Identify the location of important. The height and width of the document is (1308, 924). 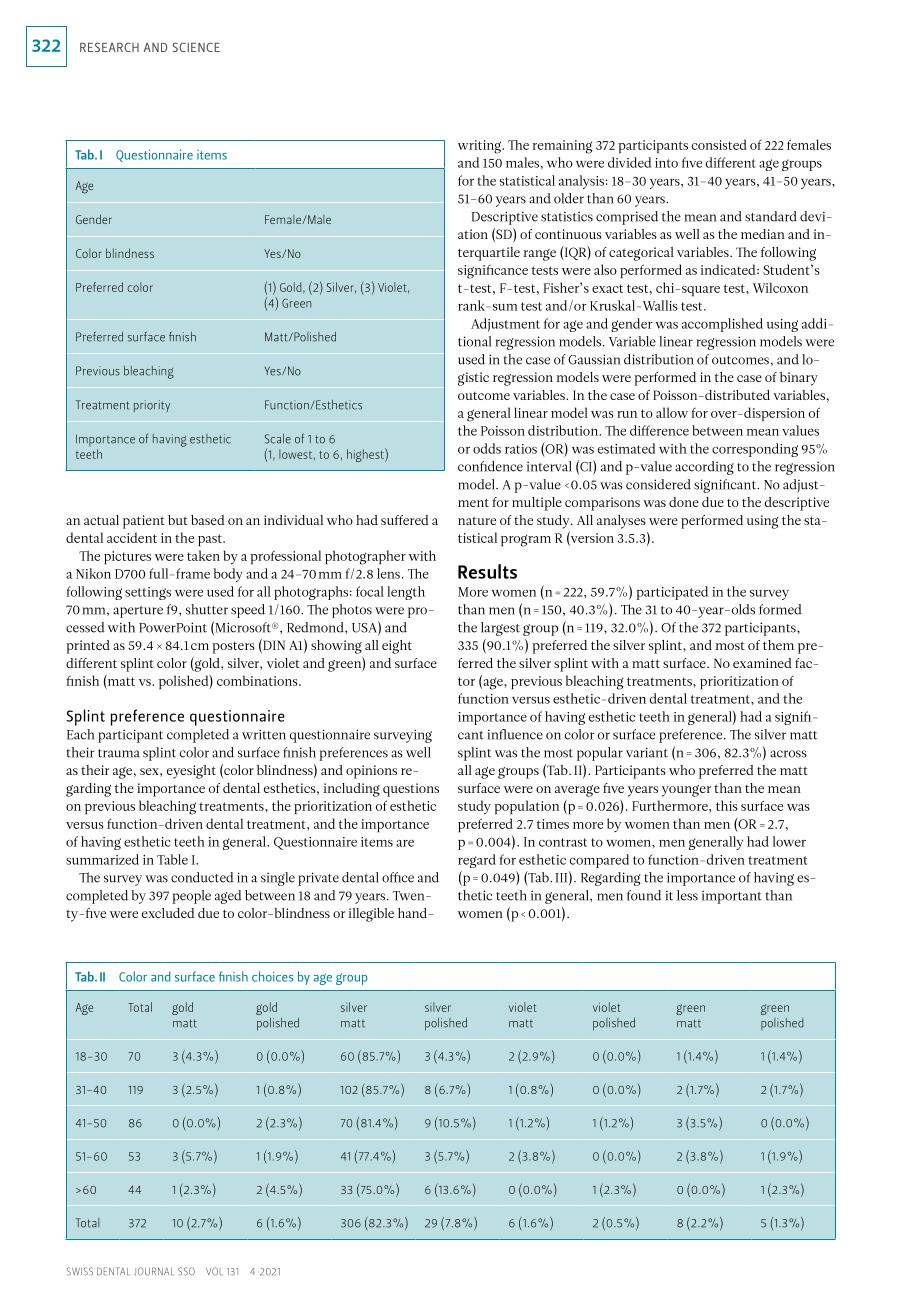
(732, 897).
